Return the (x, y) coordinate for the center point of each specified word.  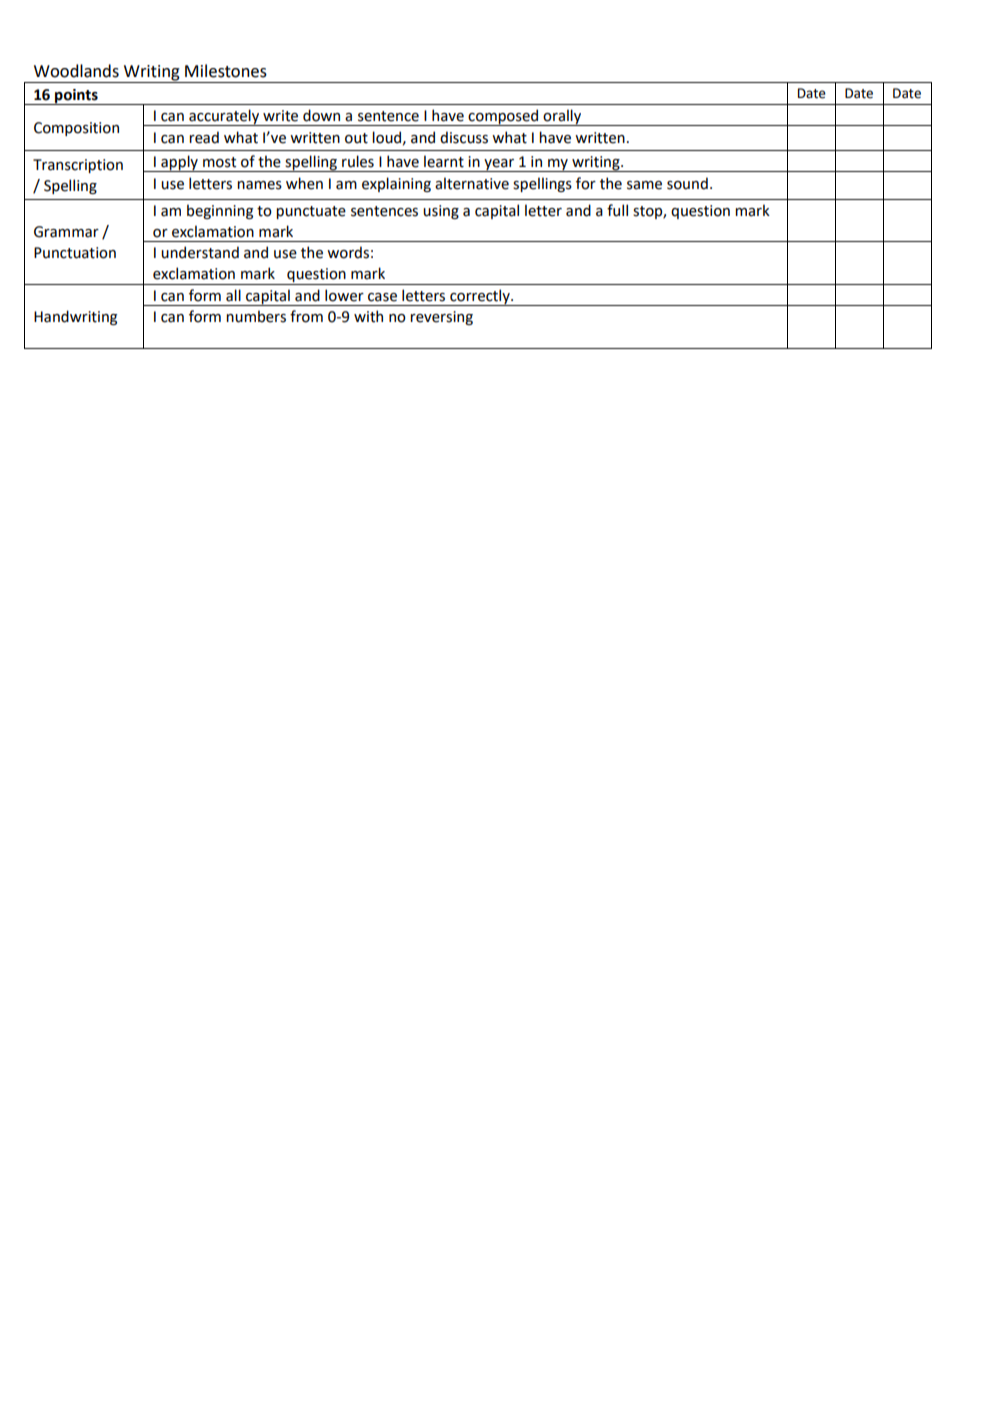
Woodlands (76, 71)
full (617, 210)
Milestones (226, 71)
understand (200, 252)
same (644, 185)
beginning (220, 211)
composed (504, 117)
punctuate (311, 212)
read (204, 137)
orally (562, 117)
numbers (256, 316)
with (368, 316)
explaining (396, 184)
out (356, 138)
